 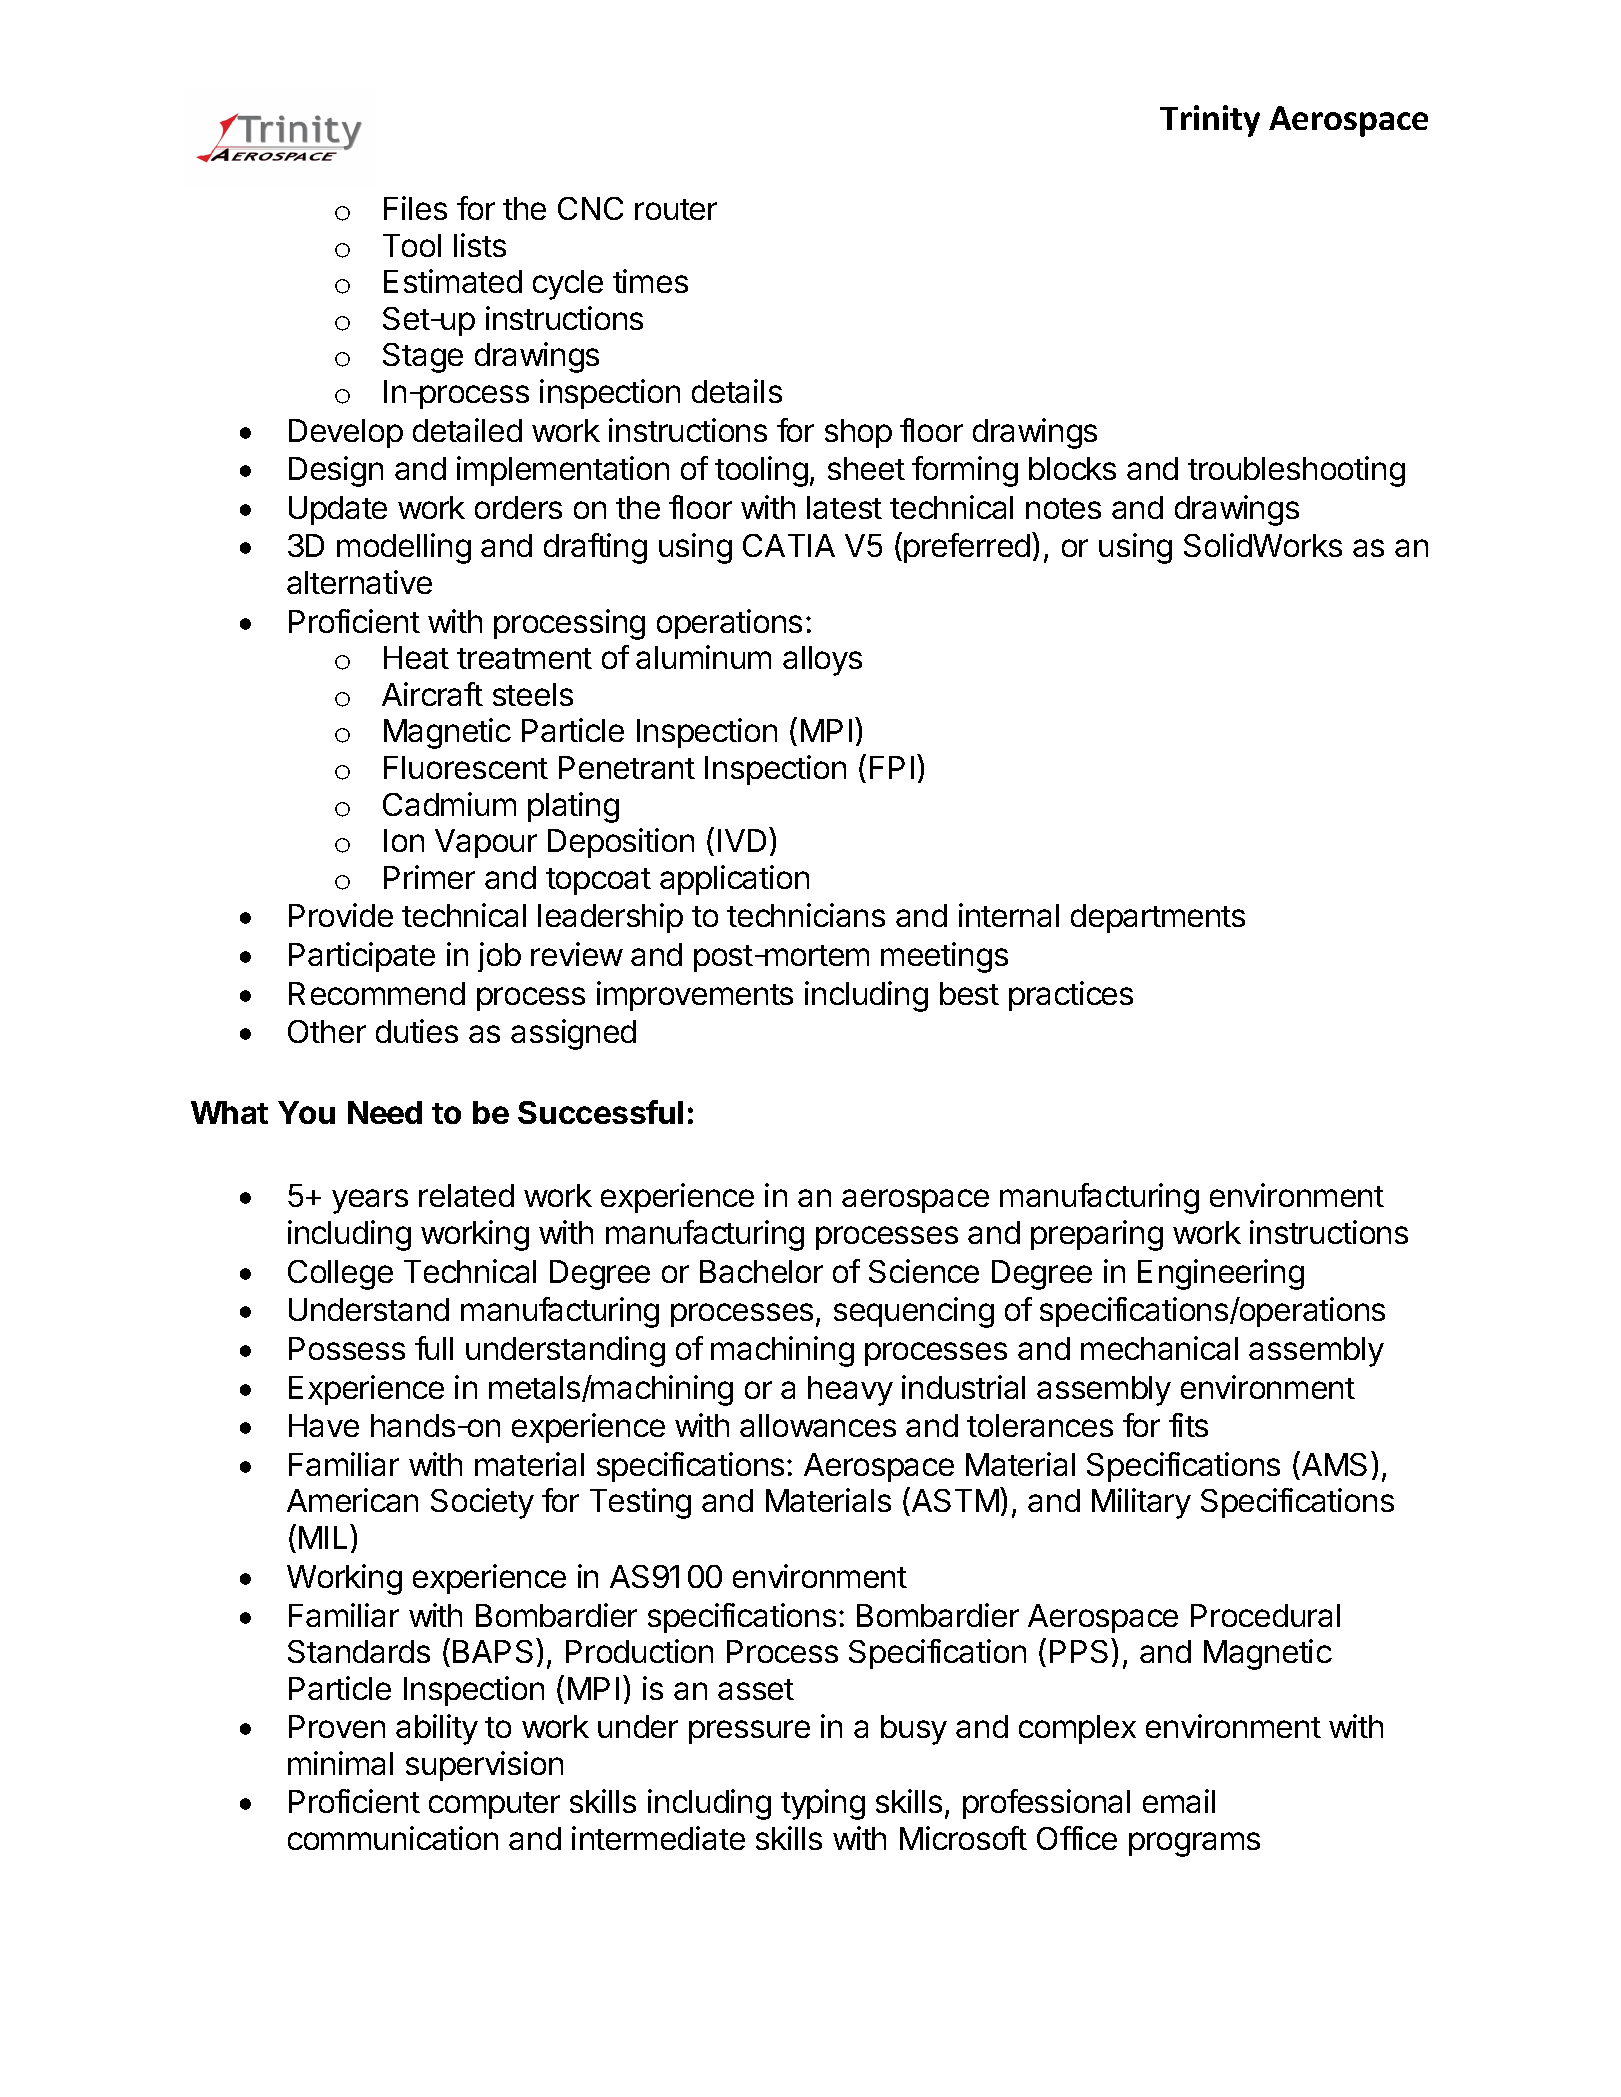 I want to click on alternative, so click(x=359, y=582).
